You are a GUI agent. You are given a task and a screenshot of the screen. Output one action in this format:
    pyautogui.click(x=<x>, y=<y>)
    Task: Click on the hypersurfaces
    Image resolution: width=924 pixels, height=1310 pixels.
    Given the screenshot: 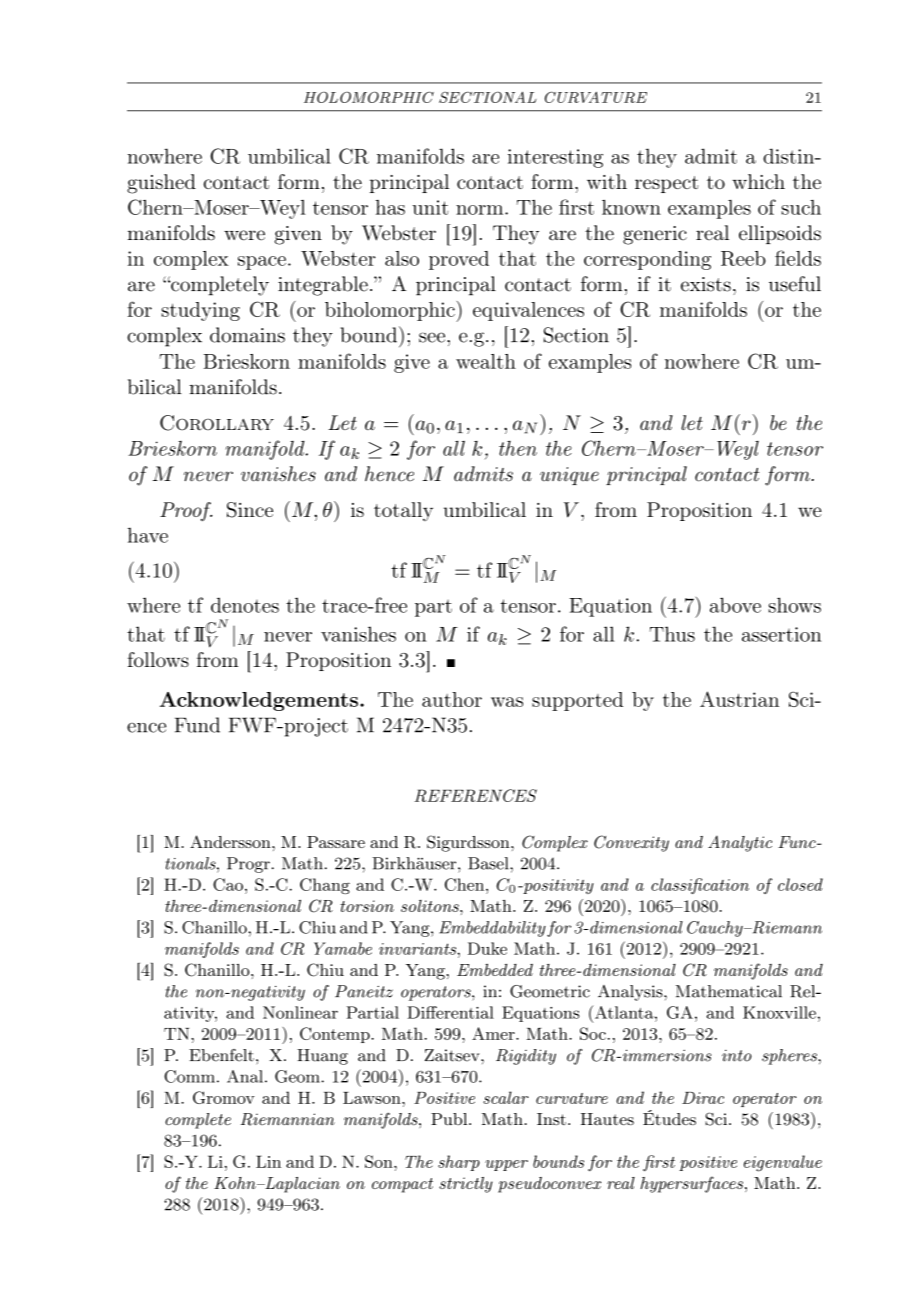 What is the action you would take?
    pyautogui.click(x=691, y=1184)
